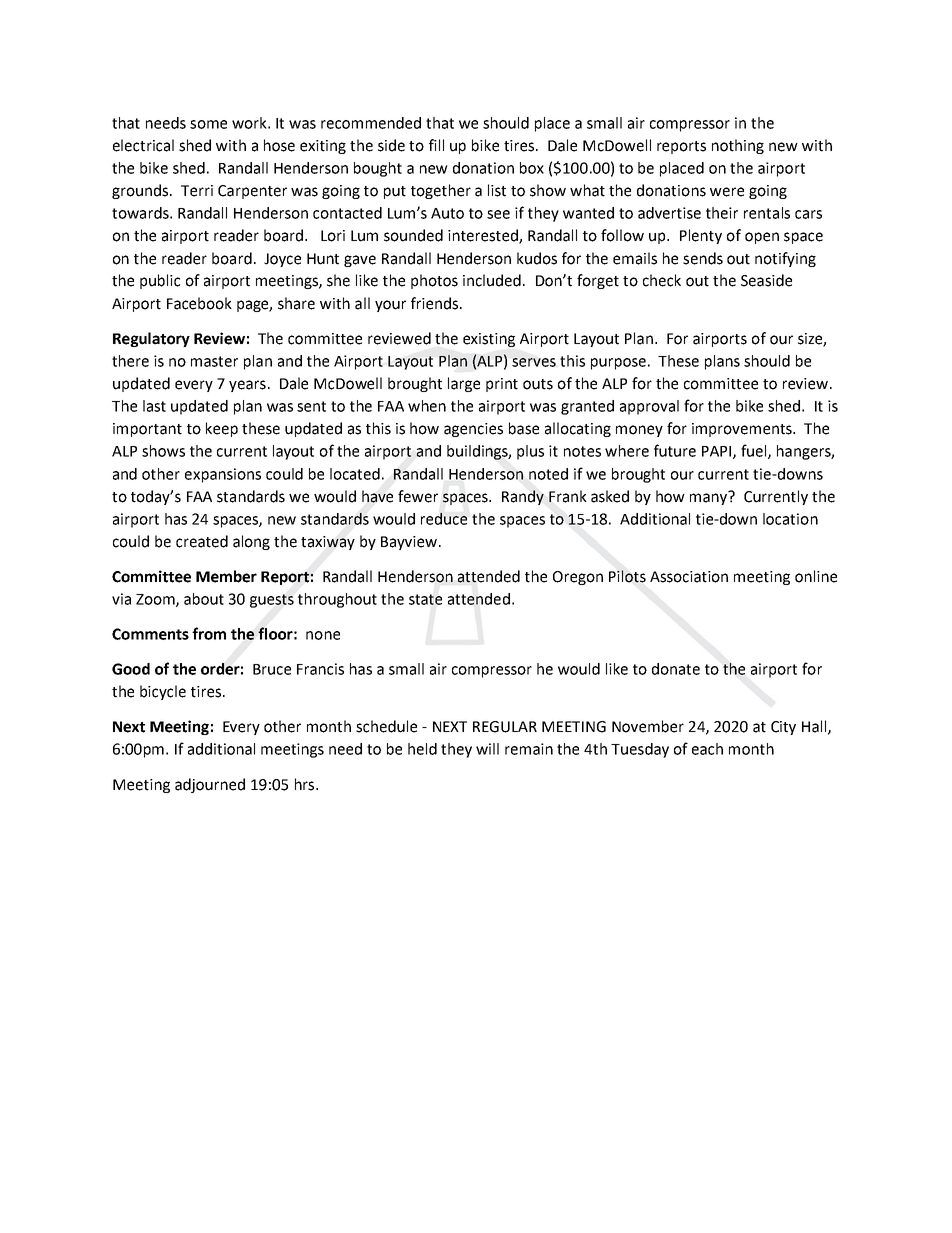 This document has width=952, height=1233. Describe the element at coordinates (618, 364) in the document. I see `purpose` at that location.
